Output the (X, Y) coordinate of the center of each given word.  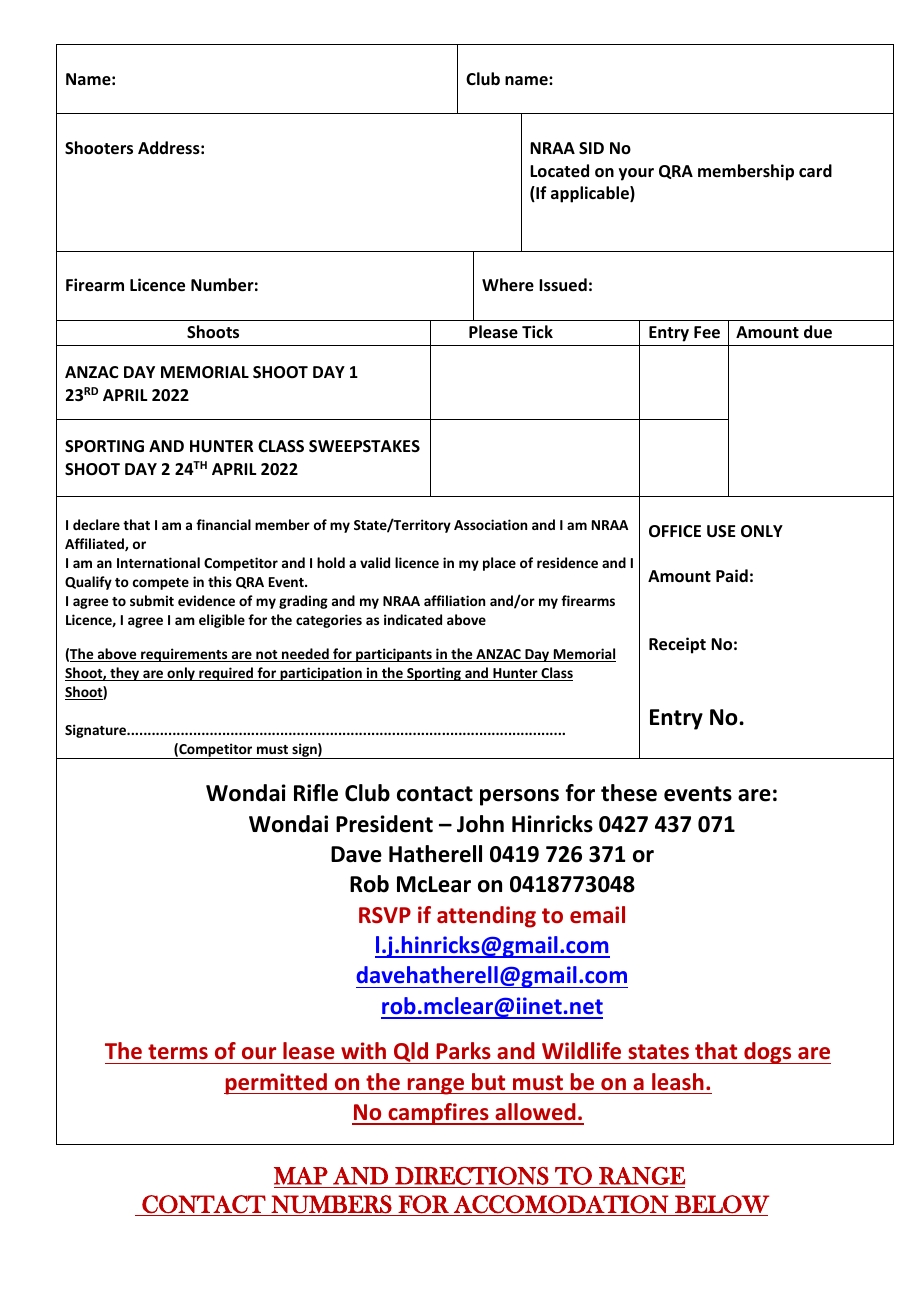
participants (394, 655)
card (815, 170)
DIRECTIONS (472, 1176)
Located (559, 171)
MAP (301, 1176)
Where (508, 285)
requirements (184, 655)
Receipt (677, 645)
